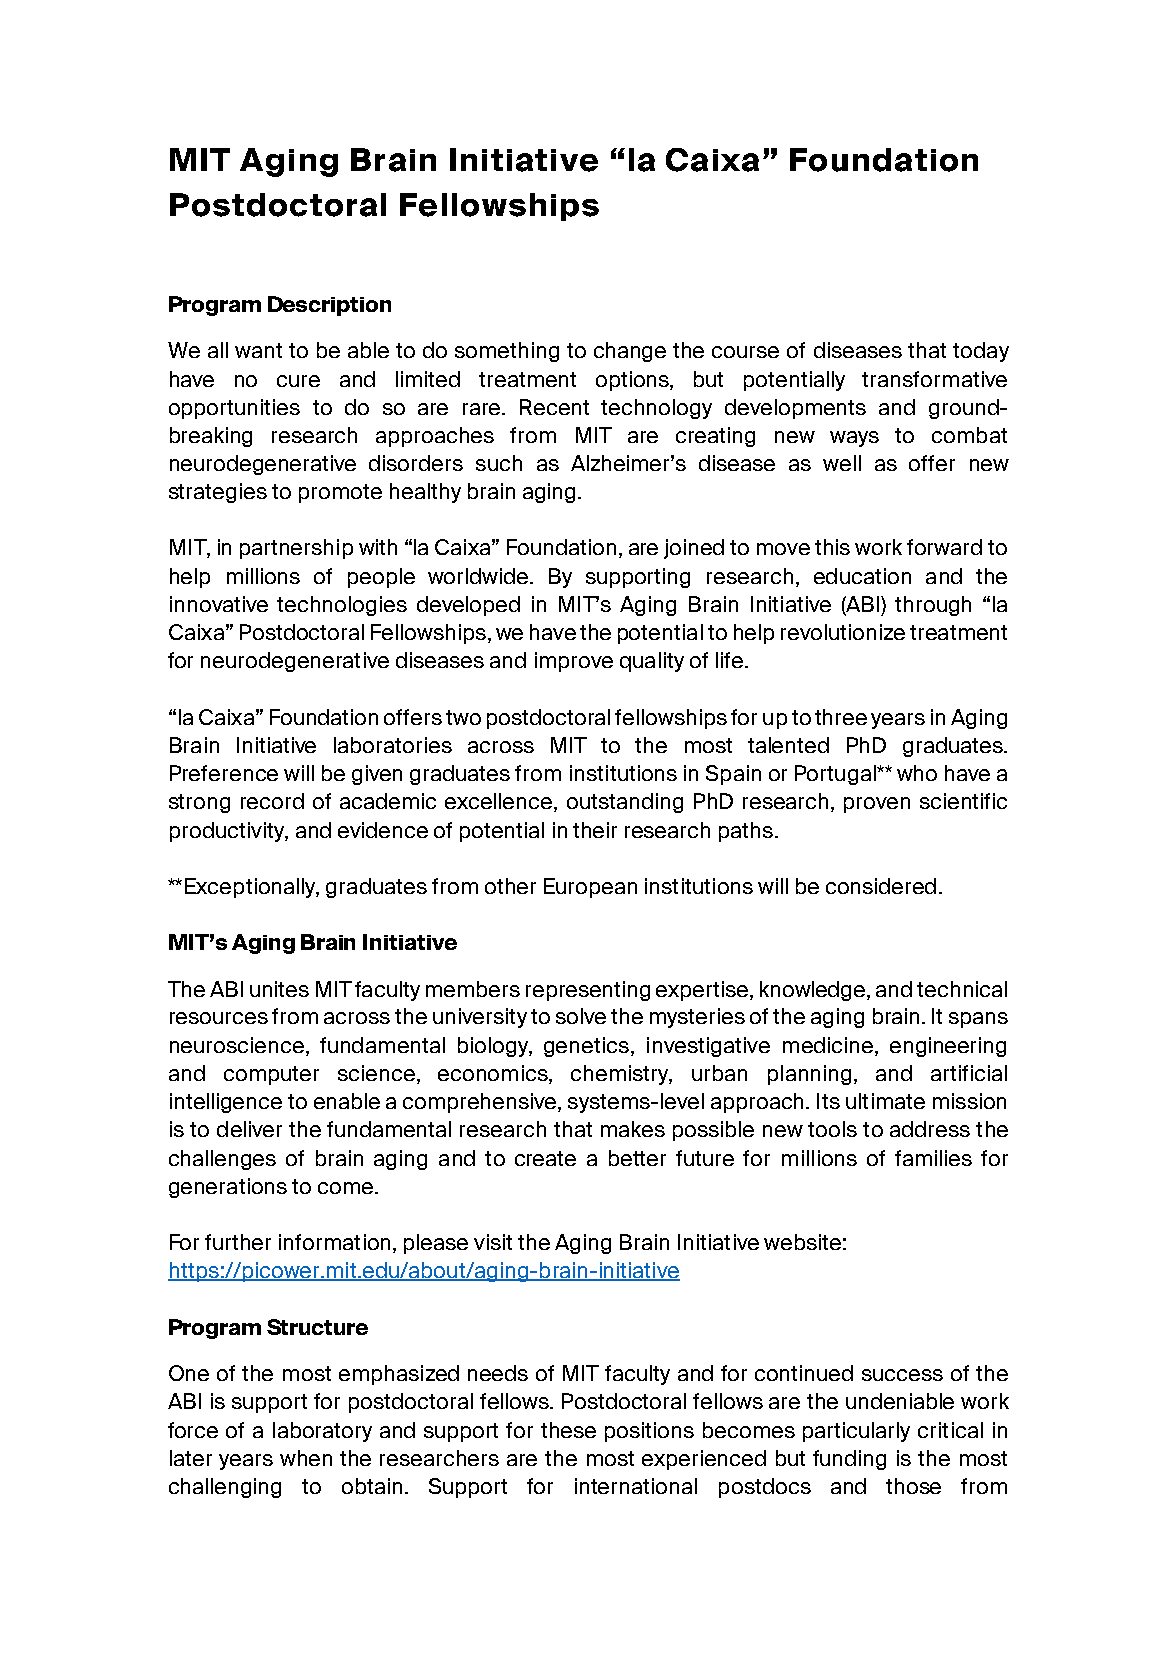 This page has height=1664, width=1176. I want to click on these, so click(568, 1430).
